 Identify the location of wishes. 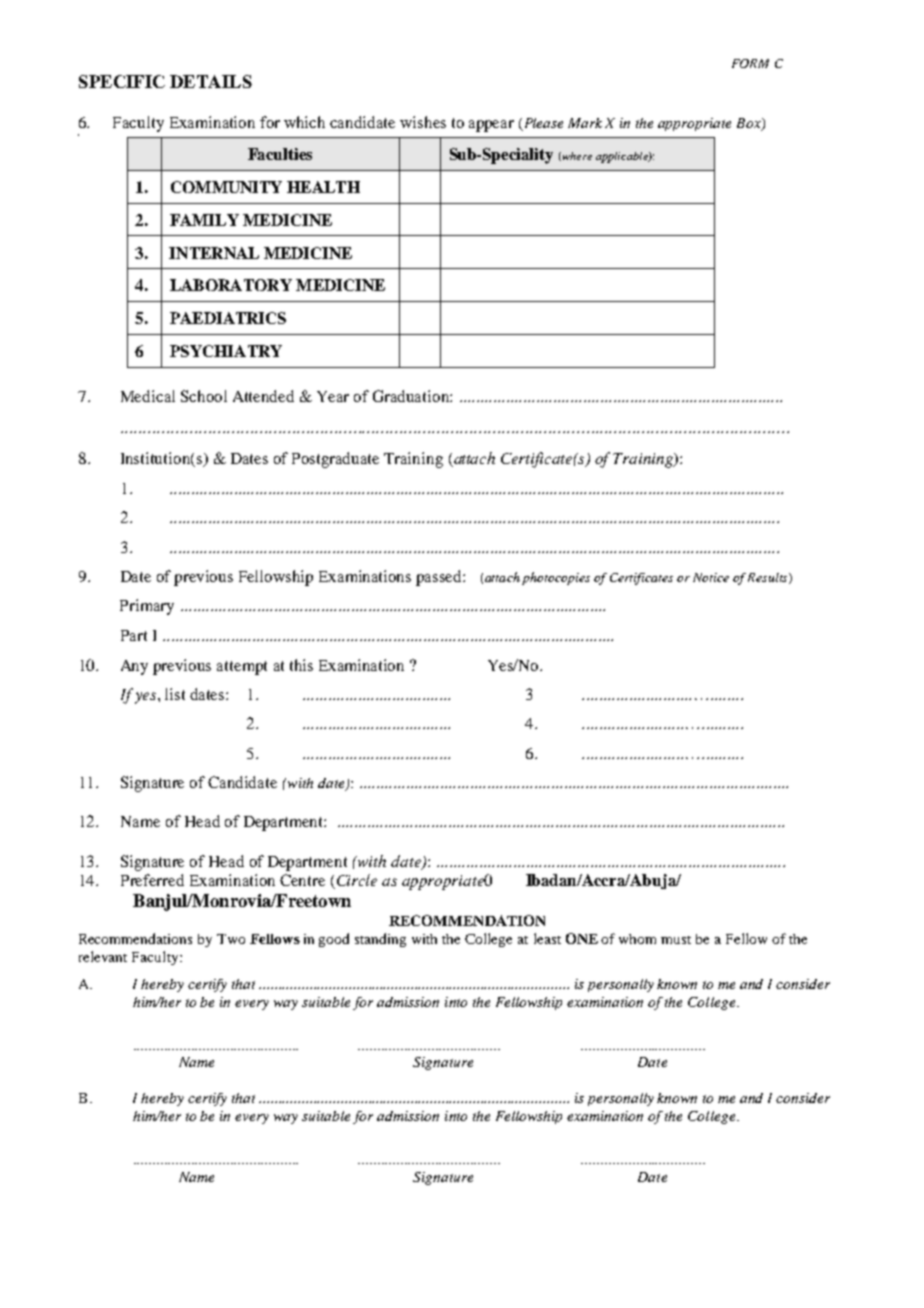
(423, 122).
